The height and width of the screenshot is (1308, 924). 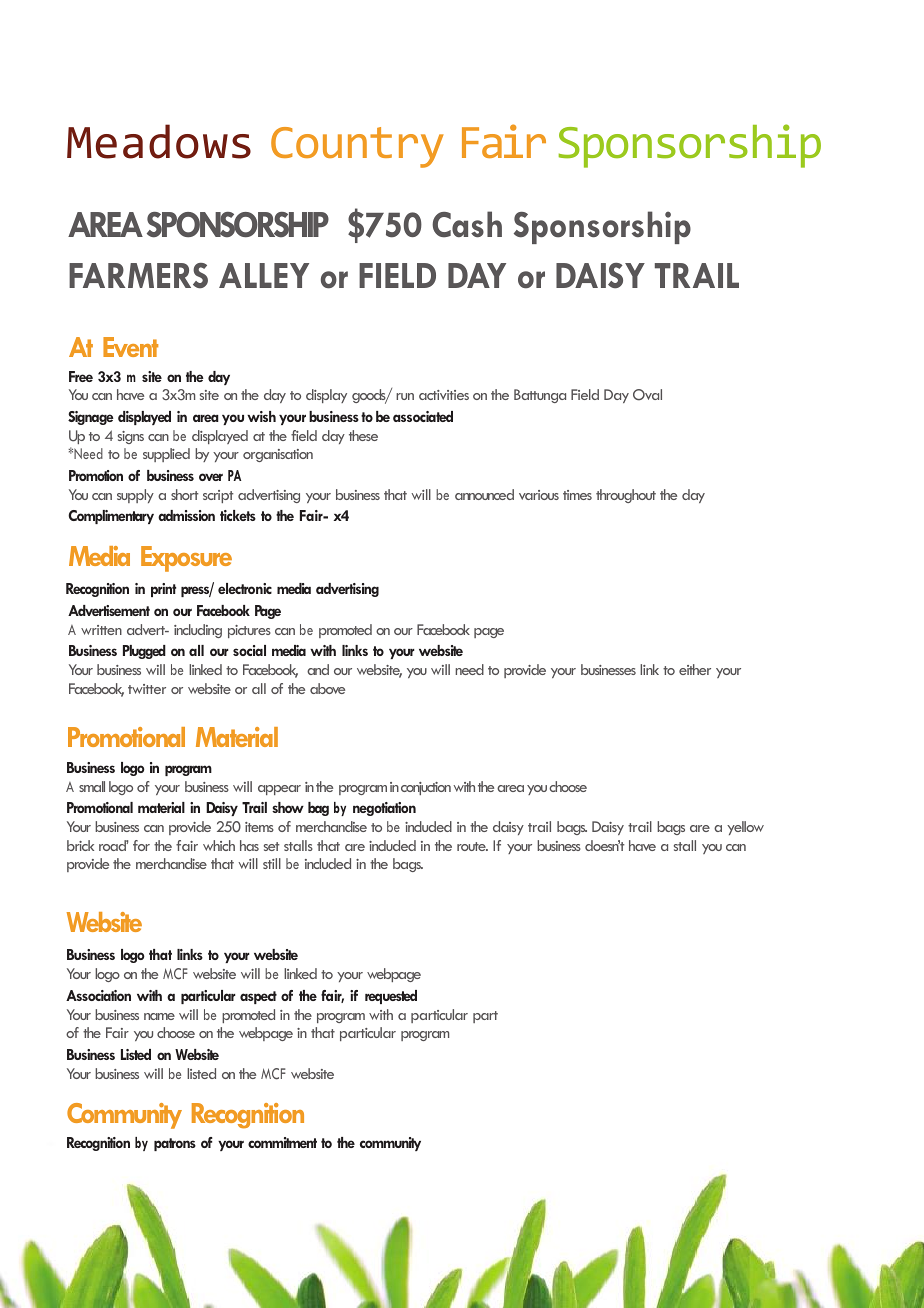 What do you see at coordinates (185, 494) in the screenshot?
I see `short` at bounding box center [185, 494].
